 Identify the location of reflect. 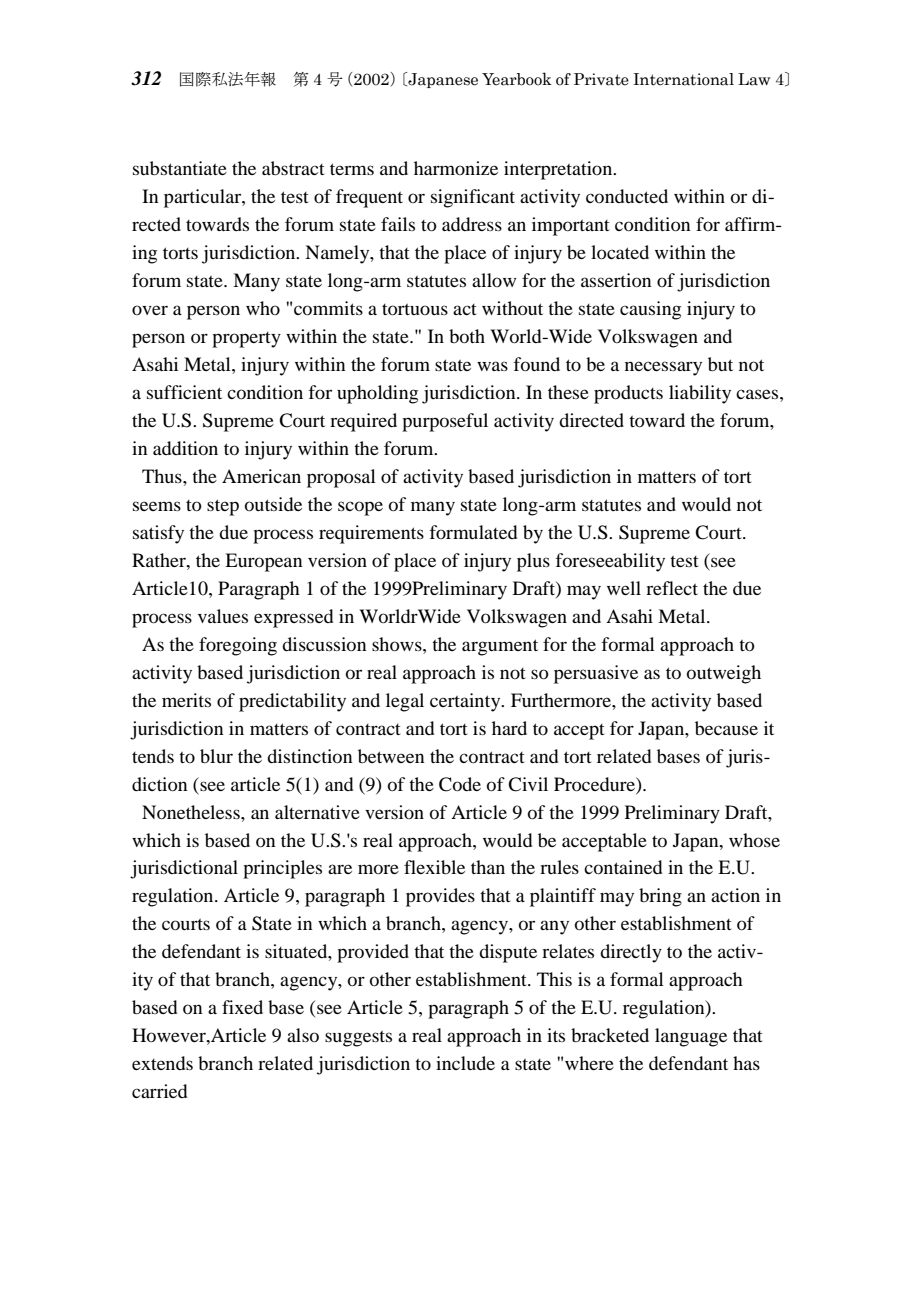
(672, 588).
